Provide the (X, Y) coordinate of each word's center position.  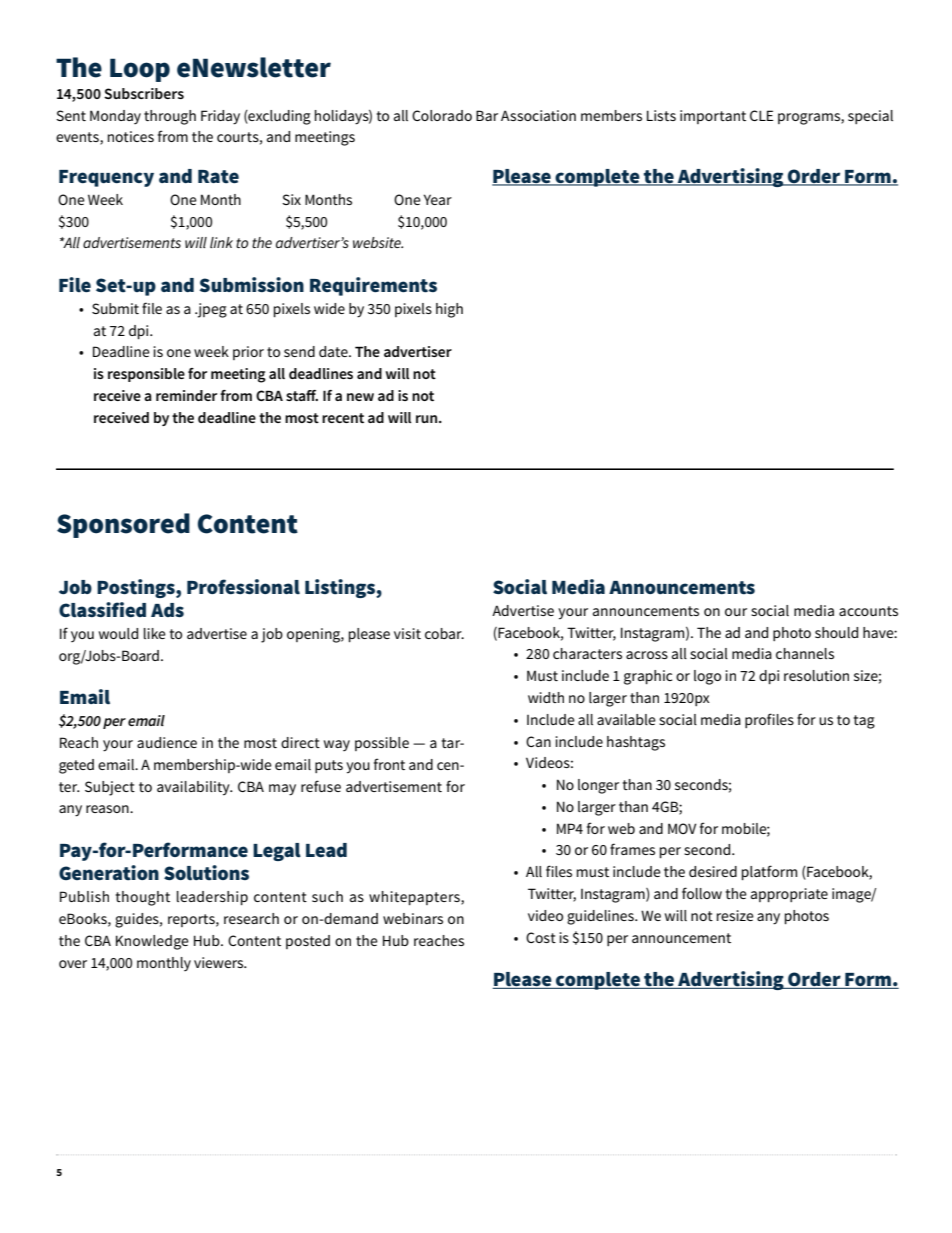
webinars (413, 918)
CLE (761, 115)
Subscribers (144, 93)
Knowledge (152, 942)
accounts (868, 611)
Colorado (442, 115)
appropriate (789, 895)
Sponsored (123, 525)
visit (407, 633)
